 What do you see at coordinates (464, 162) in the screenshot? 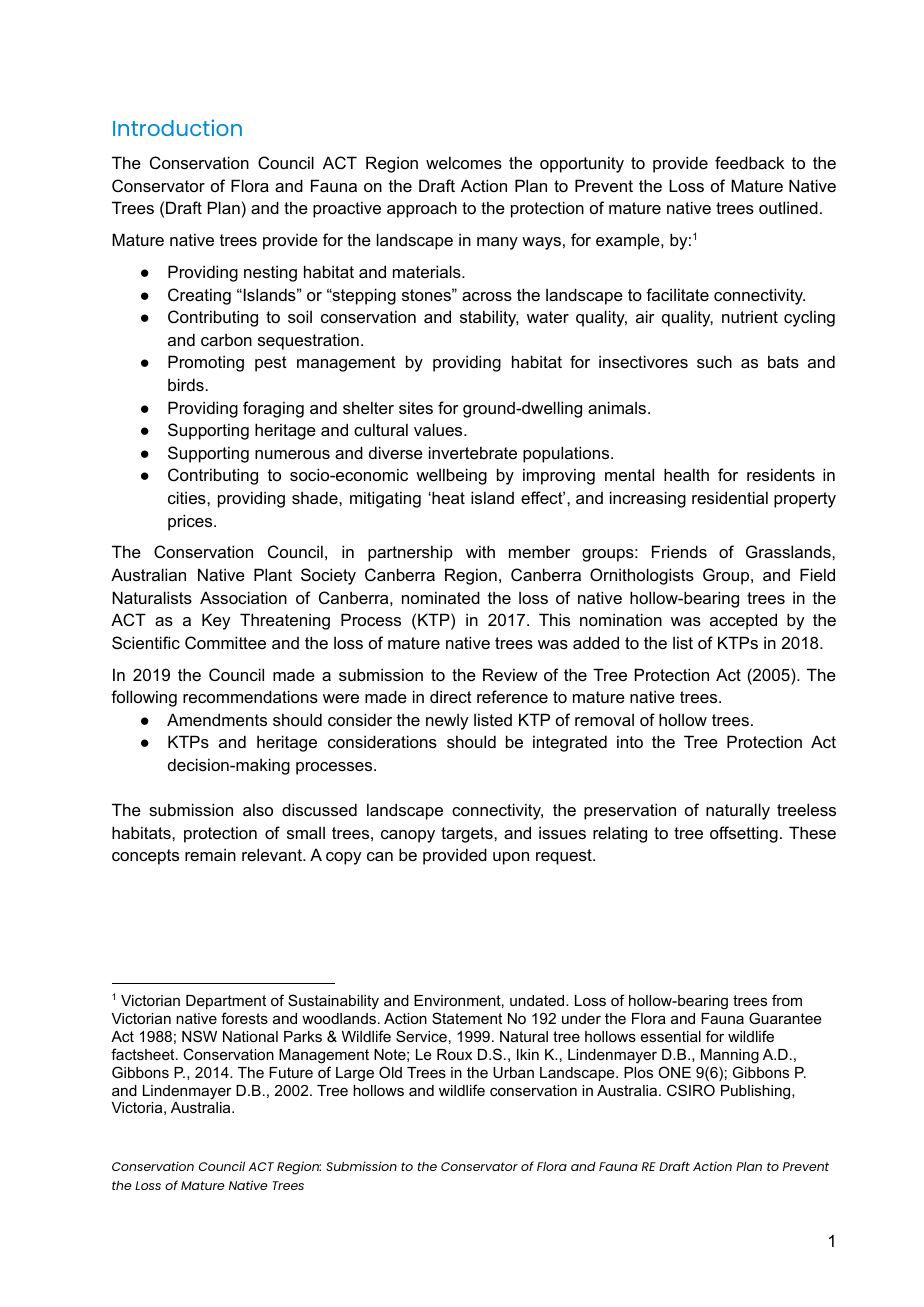
I see `welcomes` at bounding box center [464, 162].
